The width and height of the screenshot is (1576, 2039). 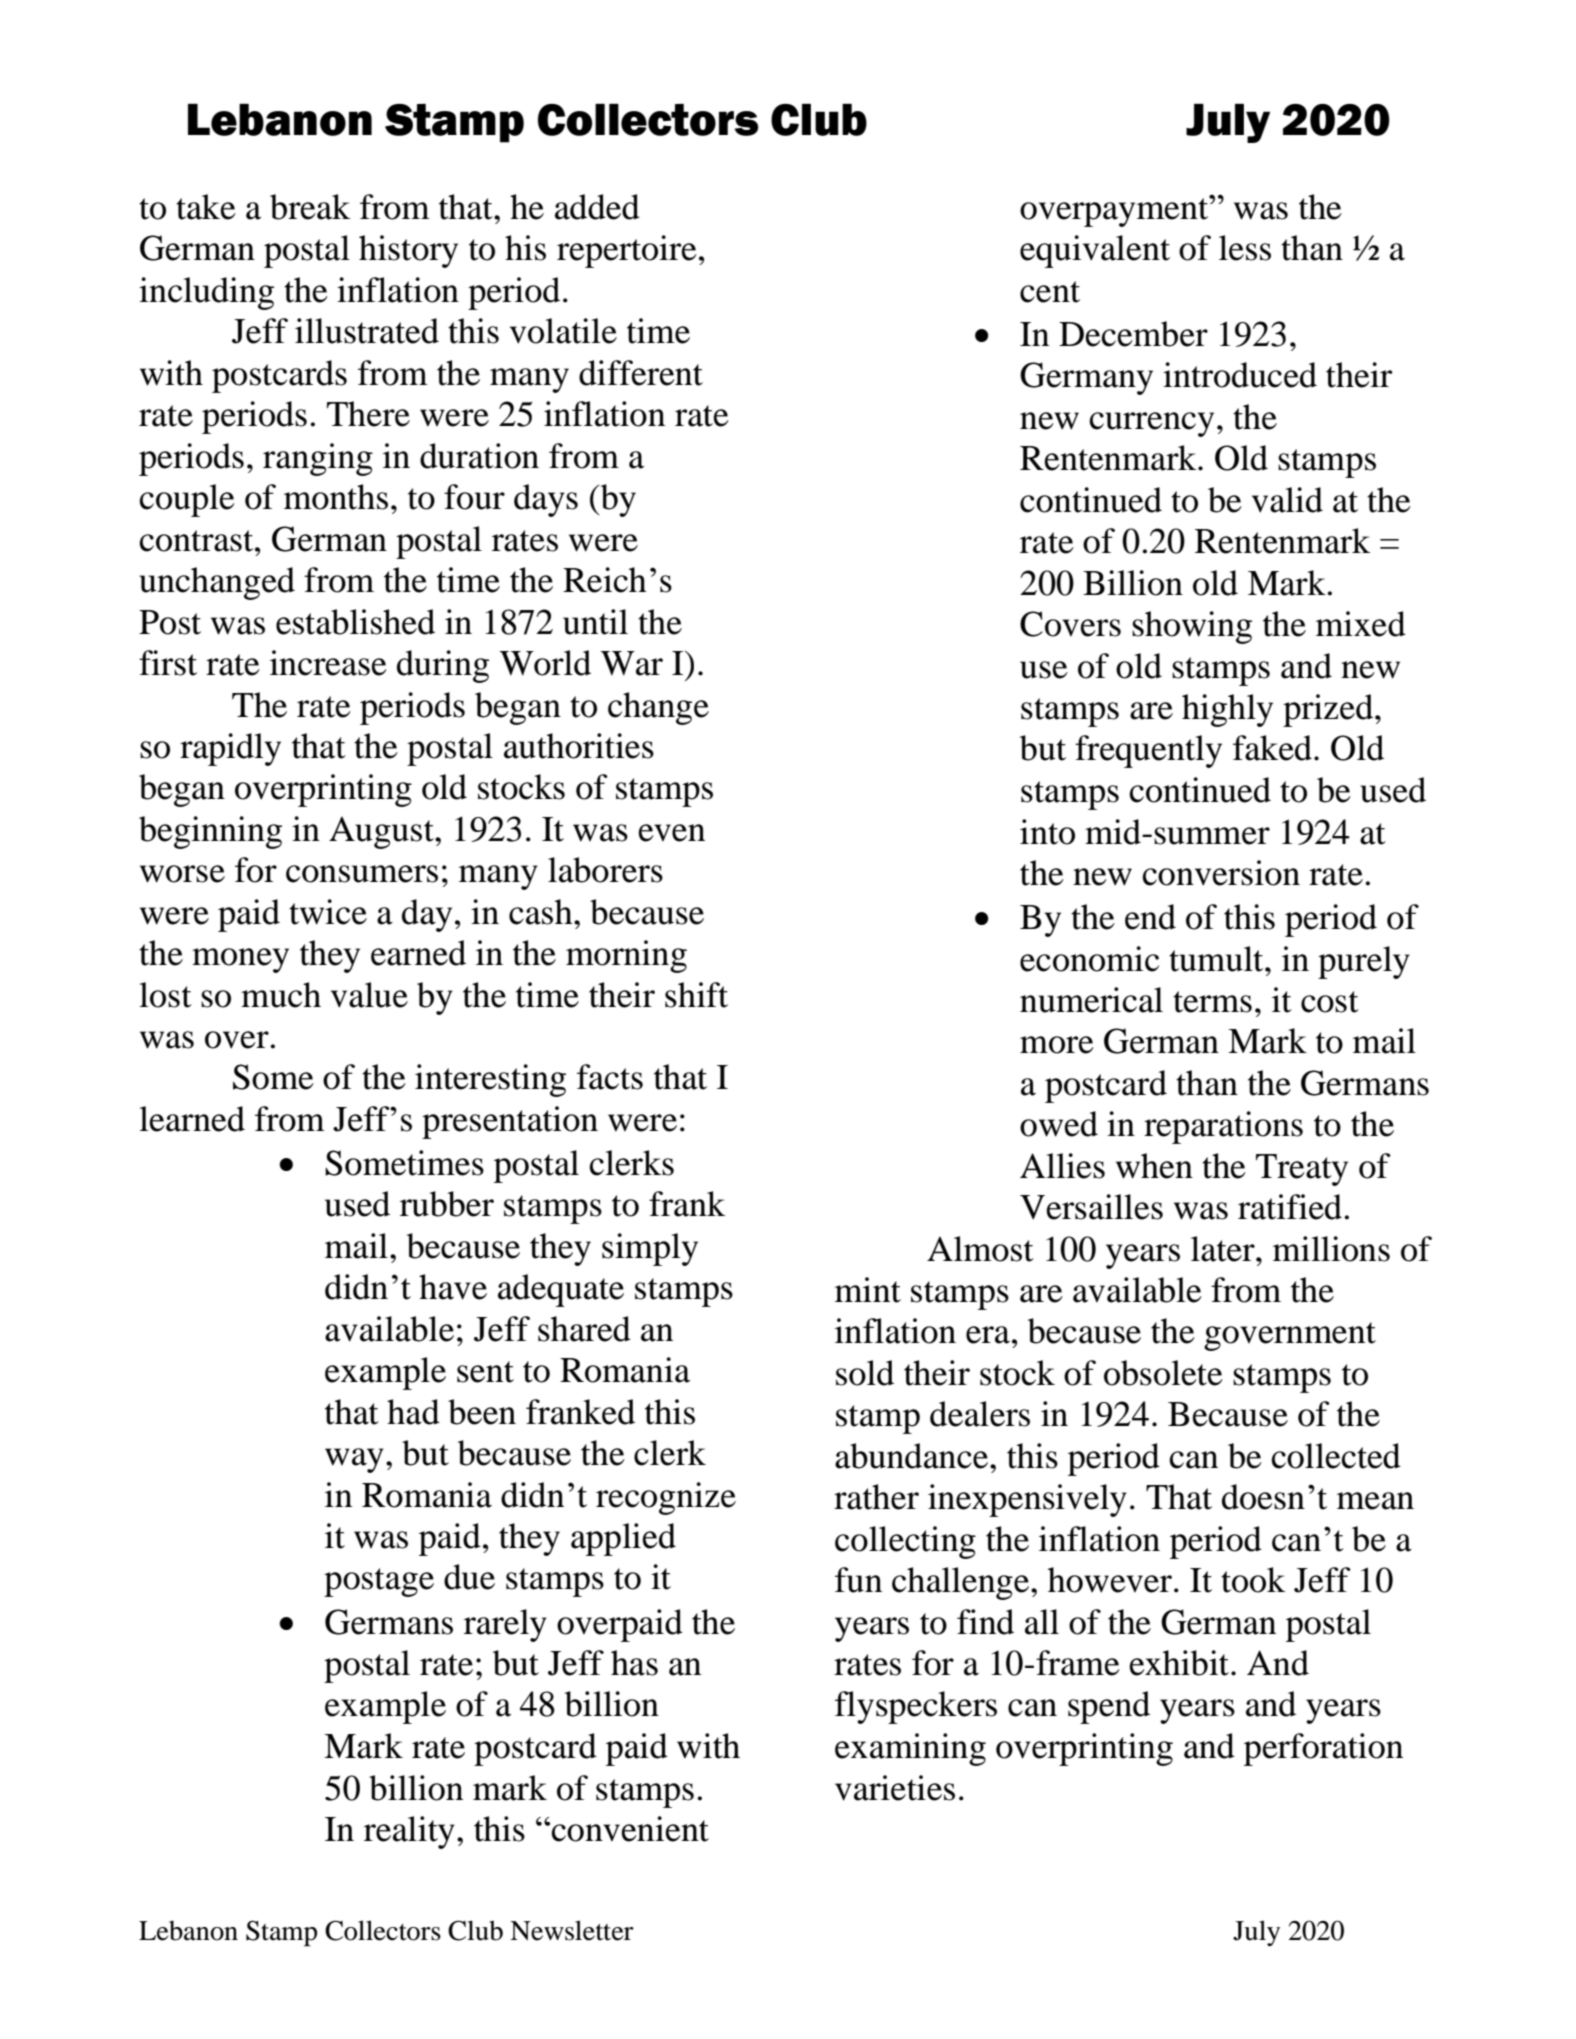 What do you see at coordinates (382, 832) in the screenshot?
I see `August` at bounding box center [382, 832].
